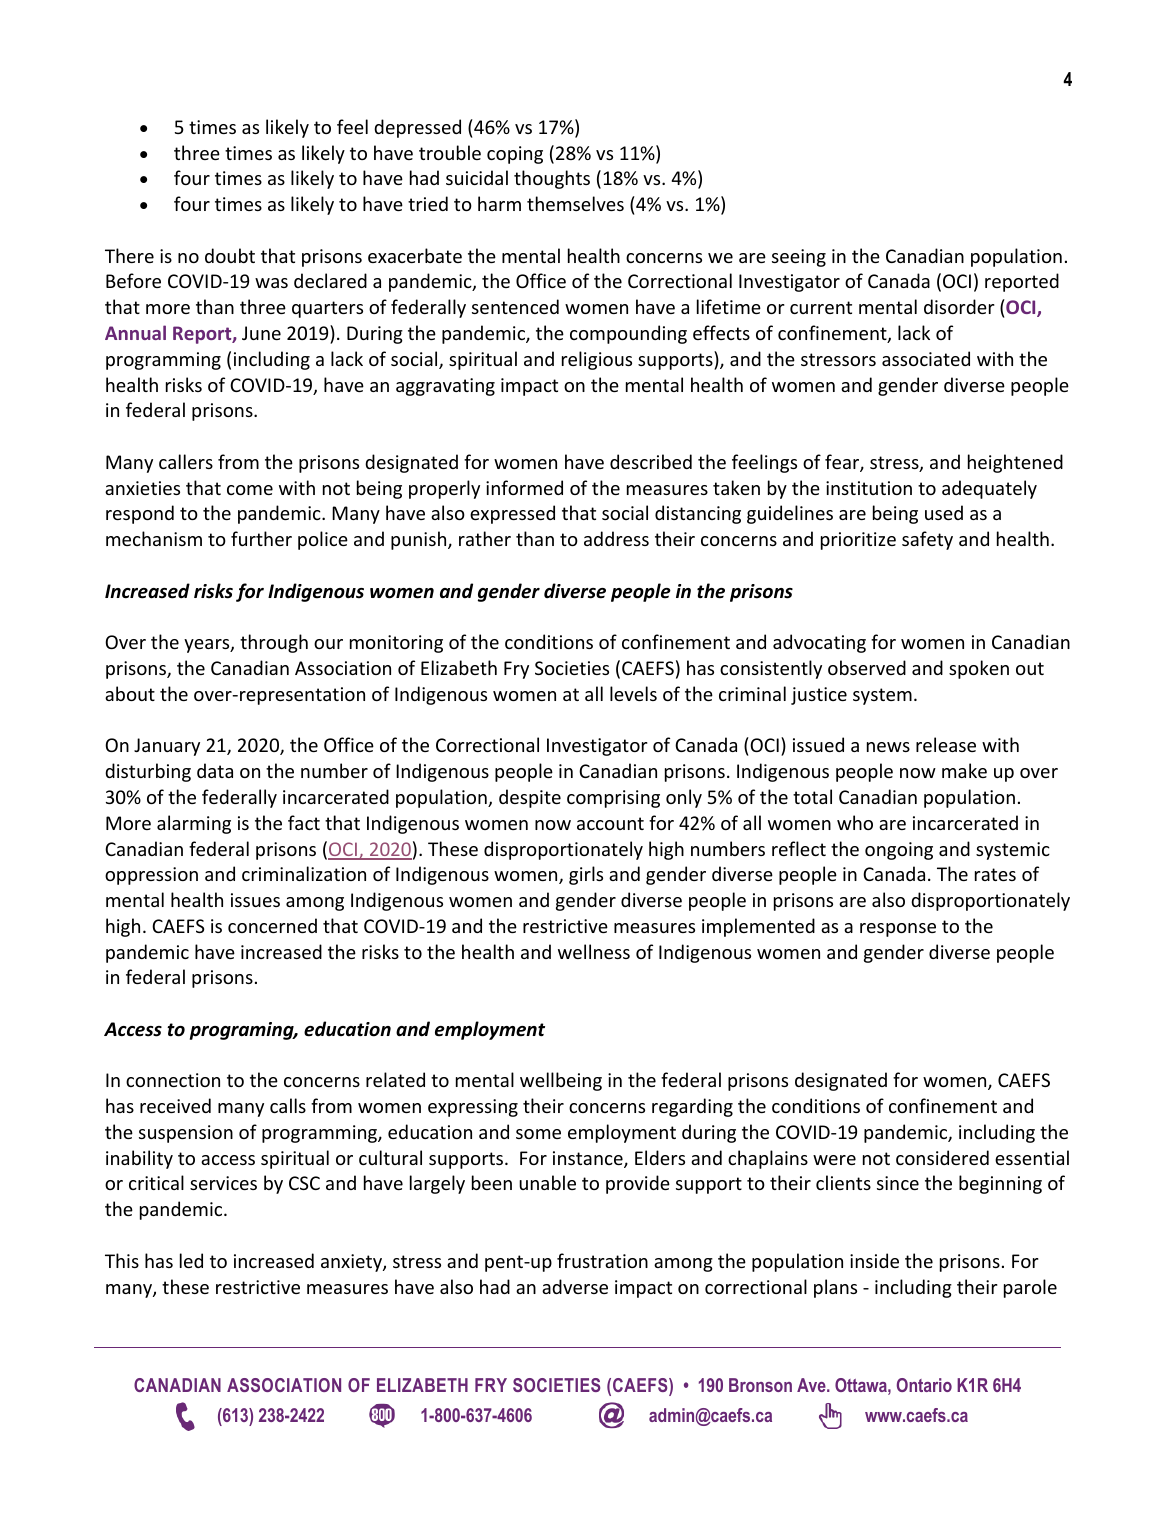  What do you see at coordinates (552, 179) in the document?
I see `thoughts` at bounding box center [552, 179].
